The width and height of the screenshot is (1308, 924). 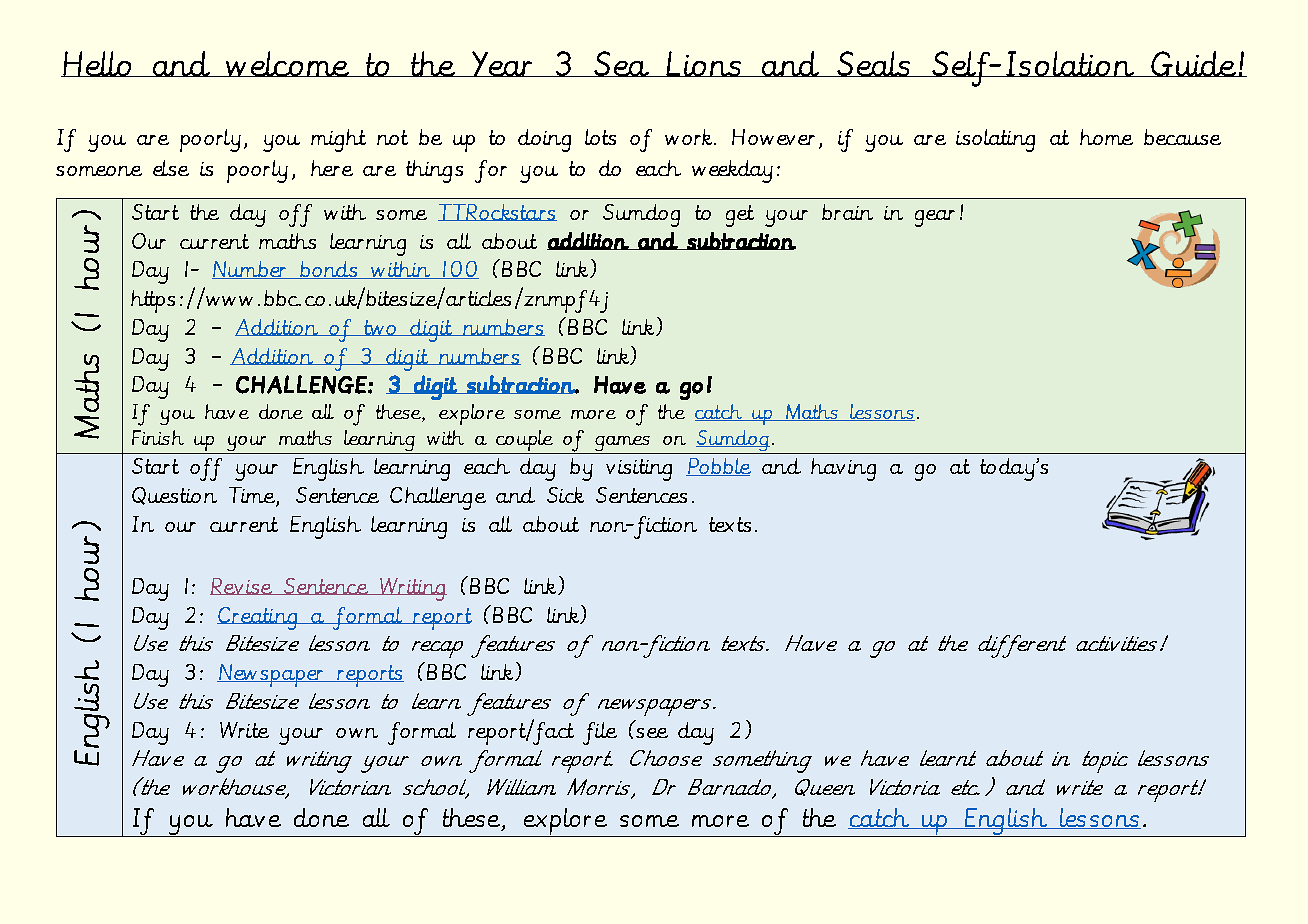 I want to click on Lions, so click(x=704, y=64).
